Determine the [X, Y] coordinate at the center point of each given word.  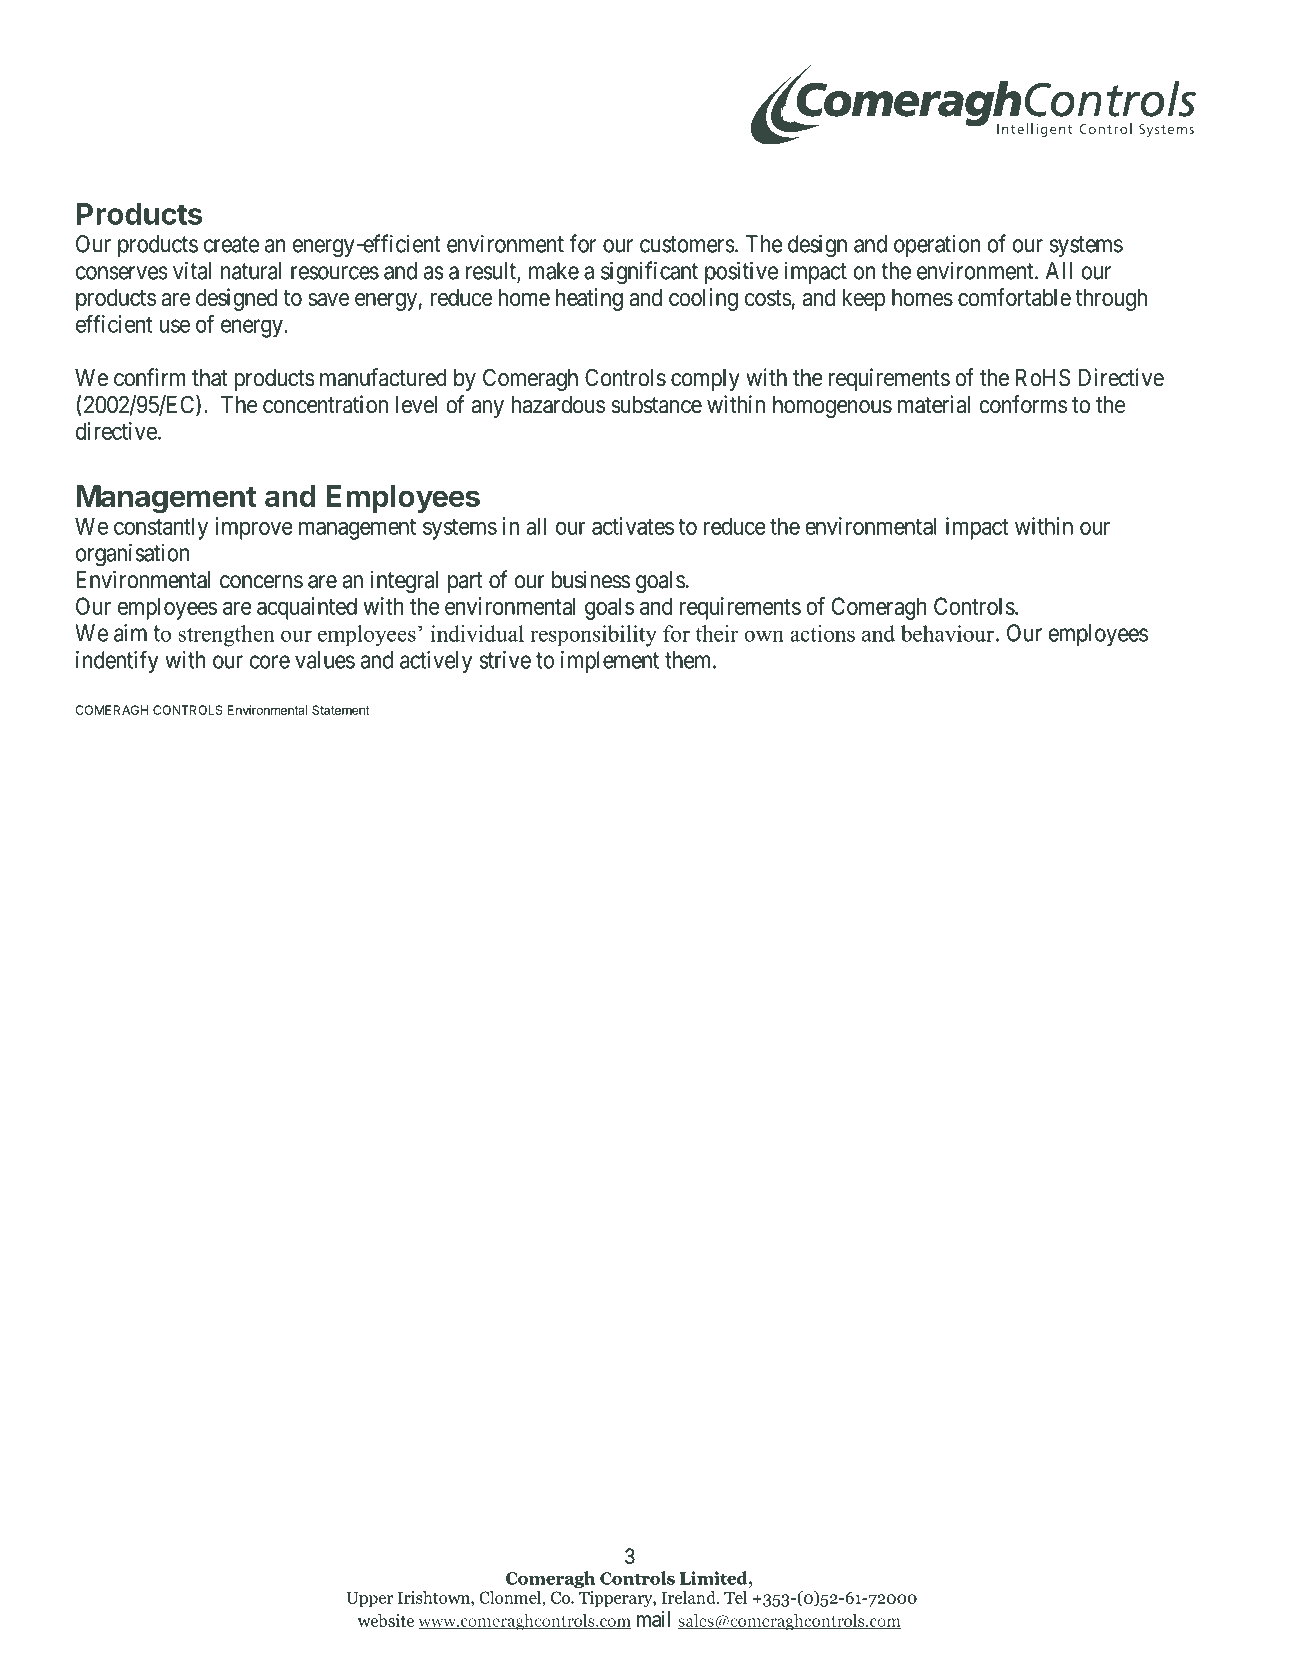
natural [251, 271]
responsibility [593, 636]
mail [653, 1619]
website [386, 1620]
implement [610, 662]
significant [649, 273]
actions [822, 633]
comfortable [1014, 297]
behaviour [947, 633]
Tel [735, 1597]
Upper [369, 1600]
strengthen [226, 636]
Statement [341, 710]
